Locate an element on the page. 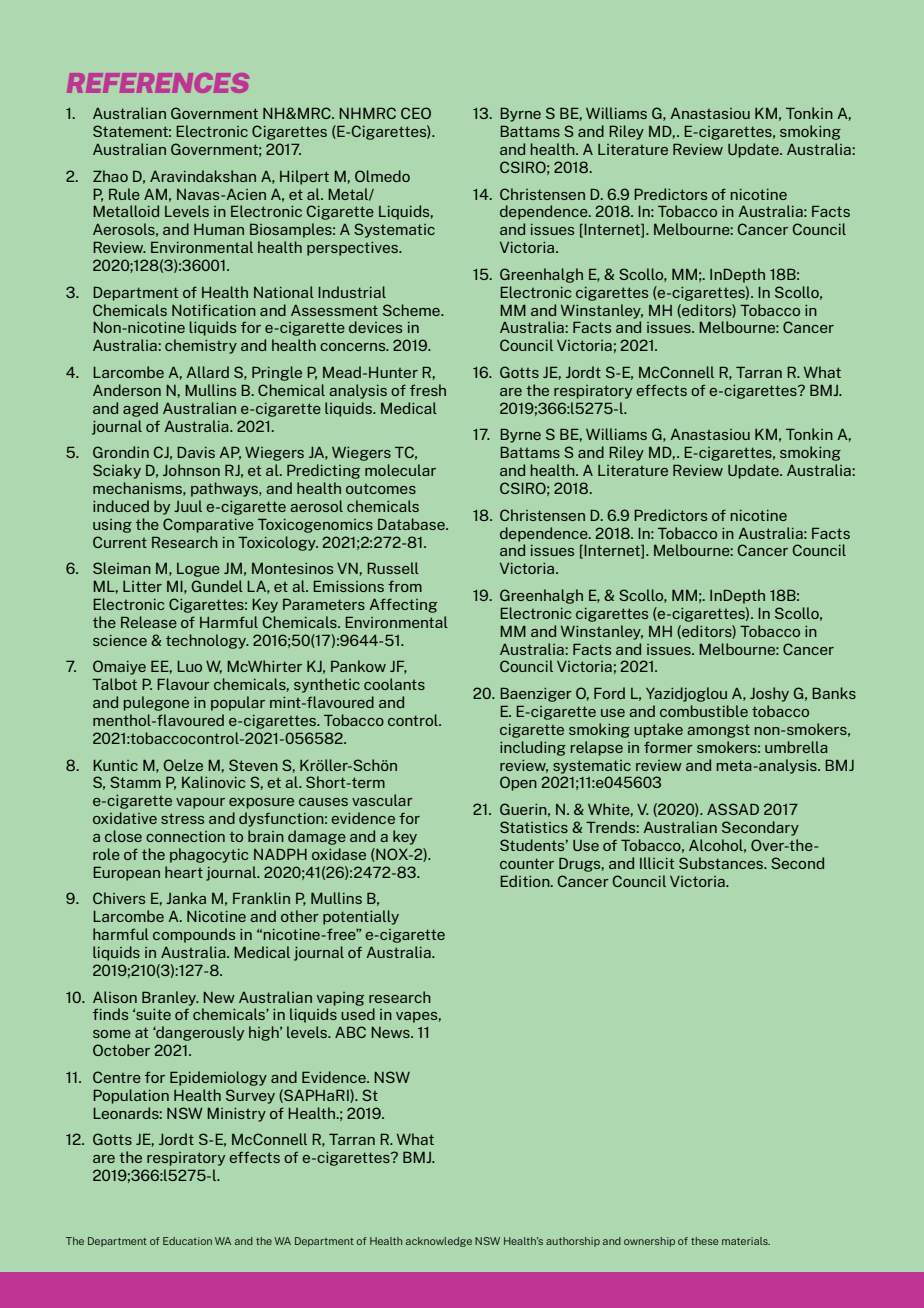  Education is located at coordinates (187, 1241).
